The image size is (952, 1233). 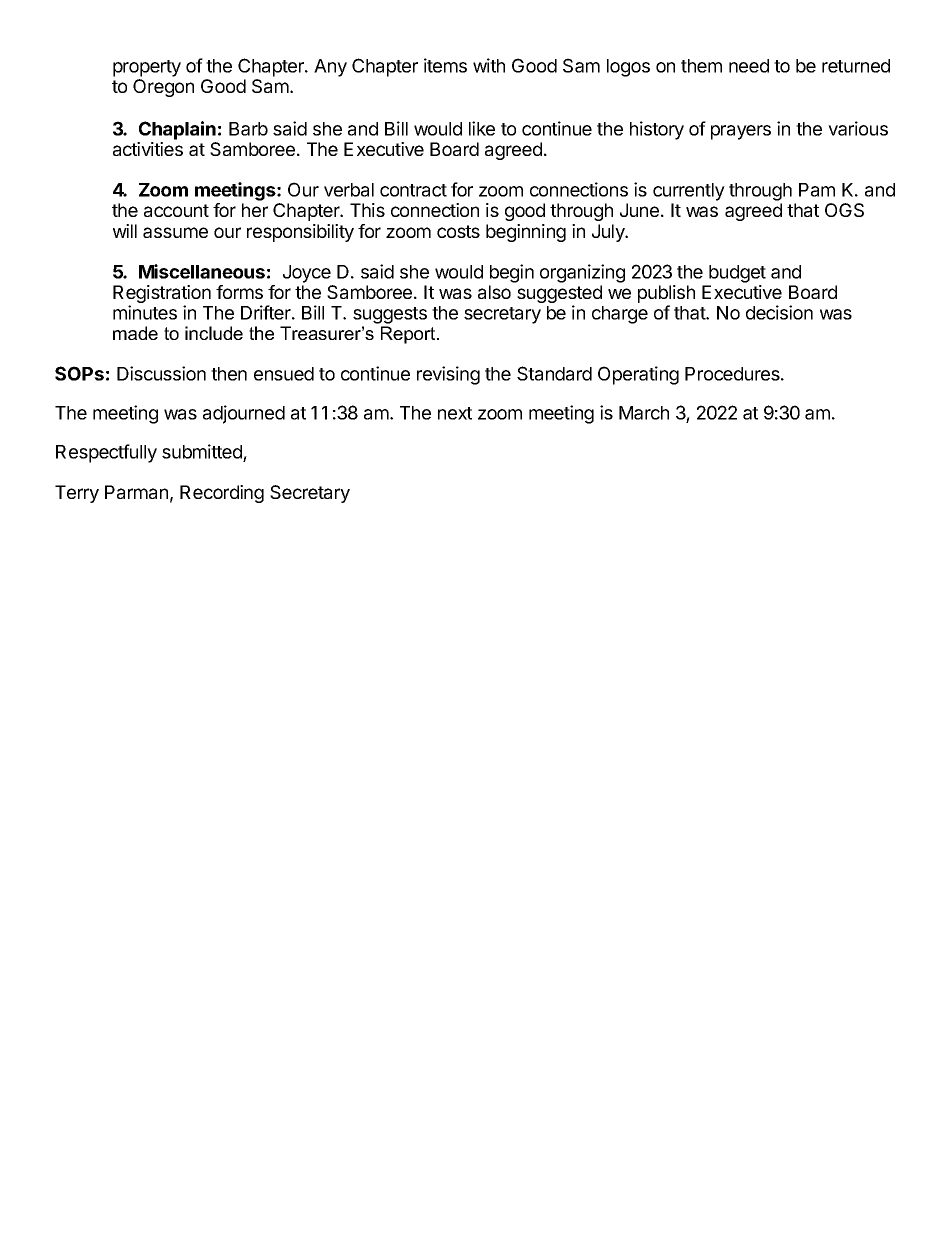 I want to click on decision, so click(x=779, y=312).
